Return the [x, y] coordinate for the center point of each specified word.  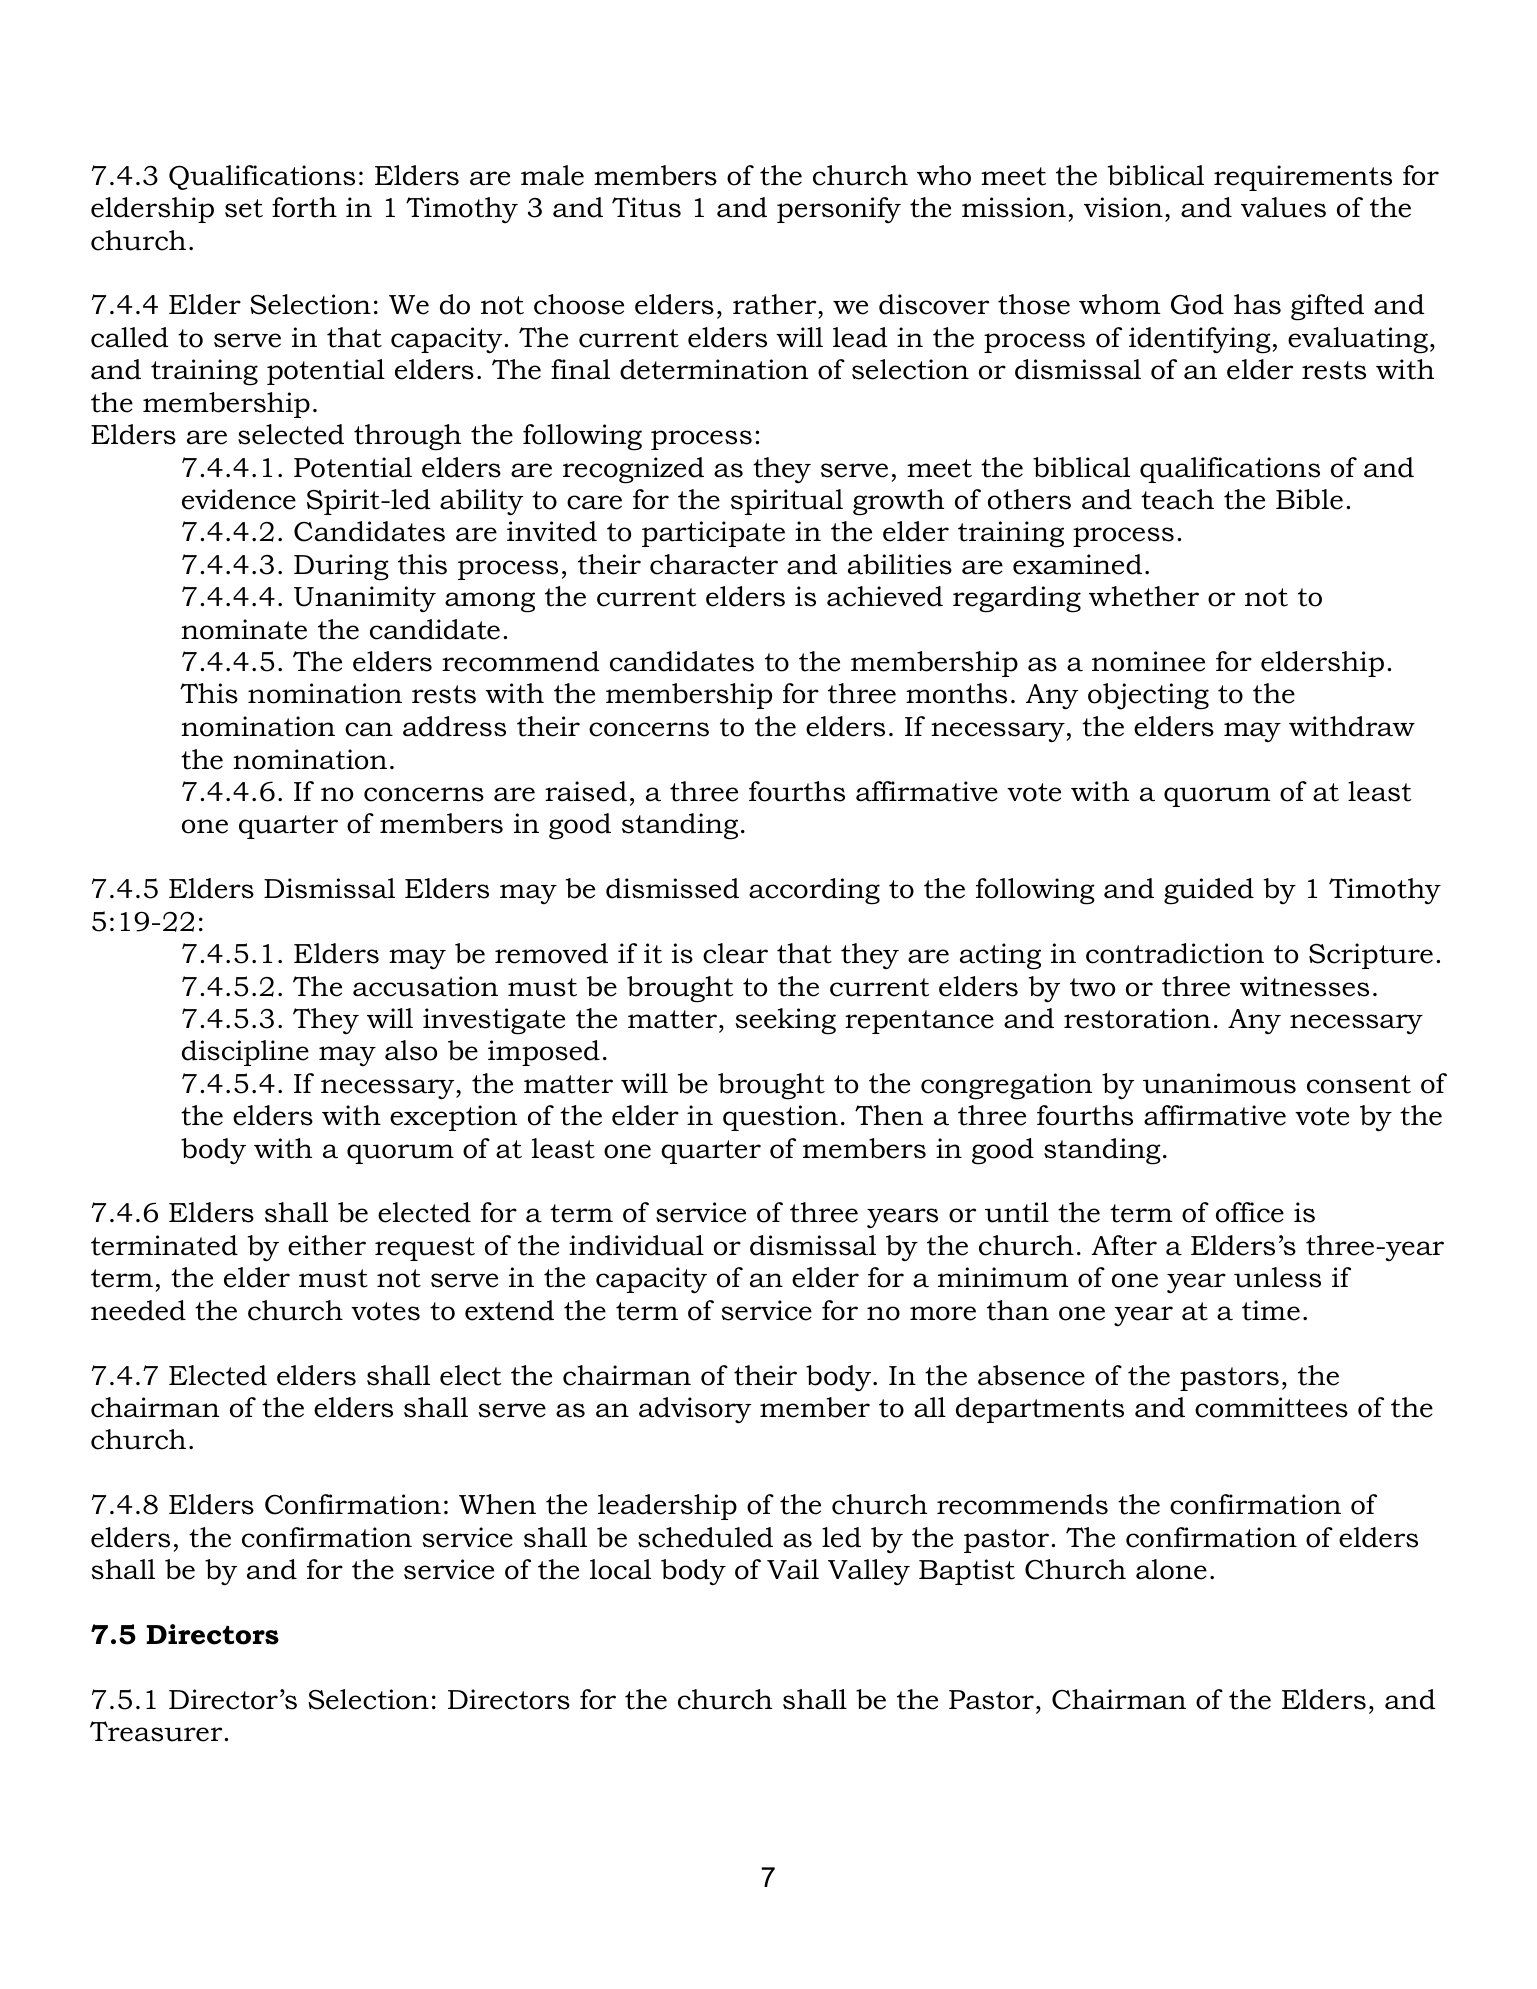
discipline [245, 1053]
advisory [695, 1410]
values [1283, 207]
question [780, 1118]
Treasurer [157, 1731]
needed [138, 1310]
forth [304, 207]
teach [1177, 499]
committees [1271, 1407]
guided [1209, 891]
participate [713, 534]
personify [839, 210]
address [454, 726]
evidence [239, 499]
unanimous [1219, 1083]
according [814, 891]
